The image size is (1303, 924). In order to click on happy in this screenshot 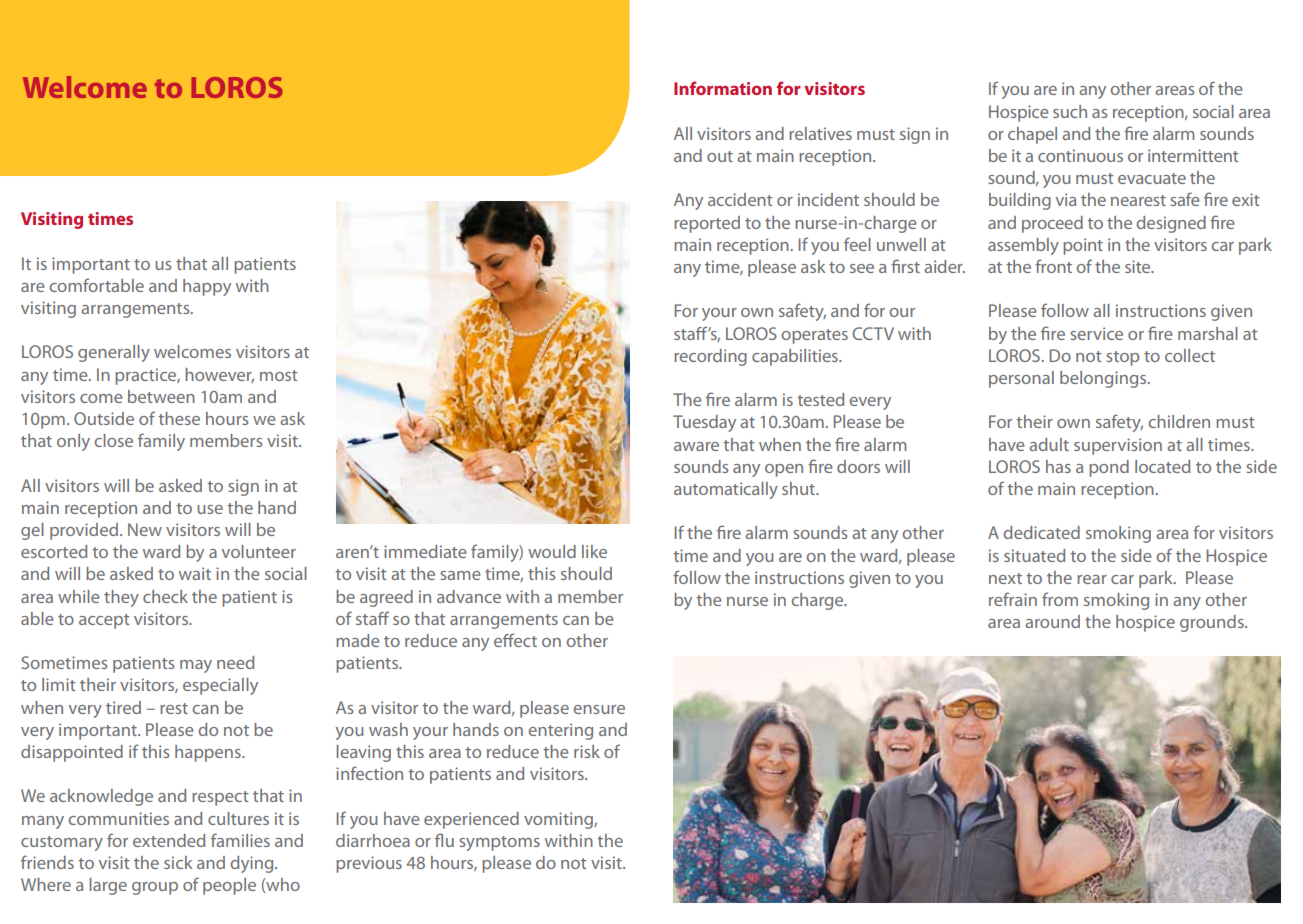, I will do `click(207, 287)`.
